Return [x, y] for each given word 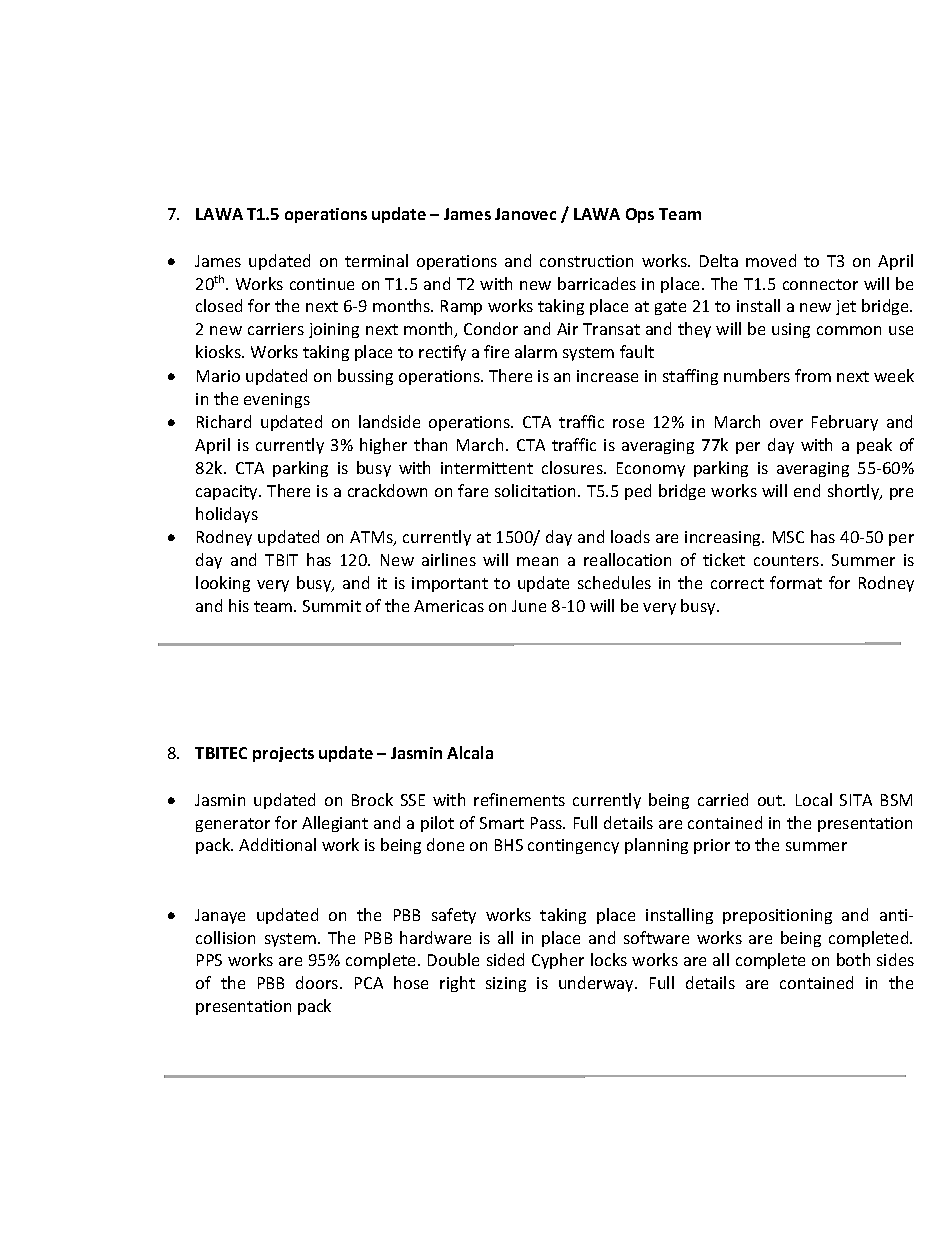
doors [318, 982]
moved [771, 260]
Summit [332, 606]
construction [586, 261]
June [529, 606]
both [853, 959]
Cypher [558, 961]
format [796, 582]
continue [322, 284]
